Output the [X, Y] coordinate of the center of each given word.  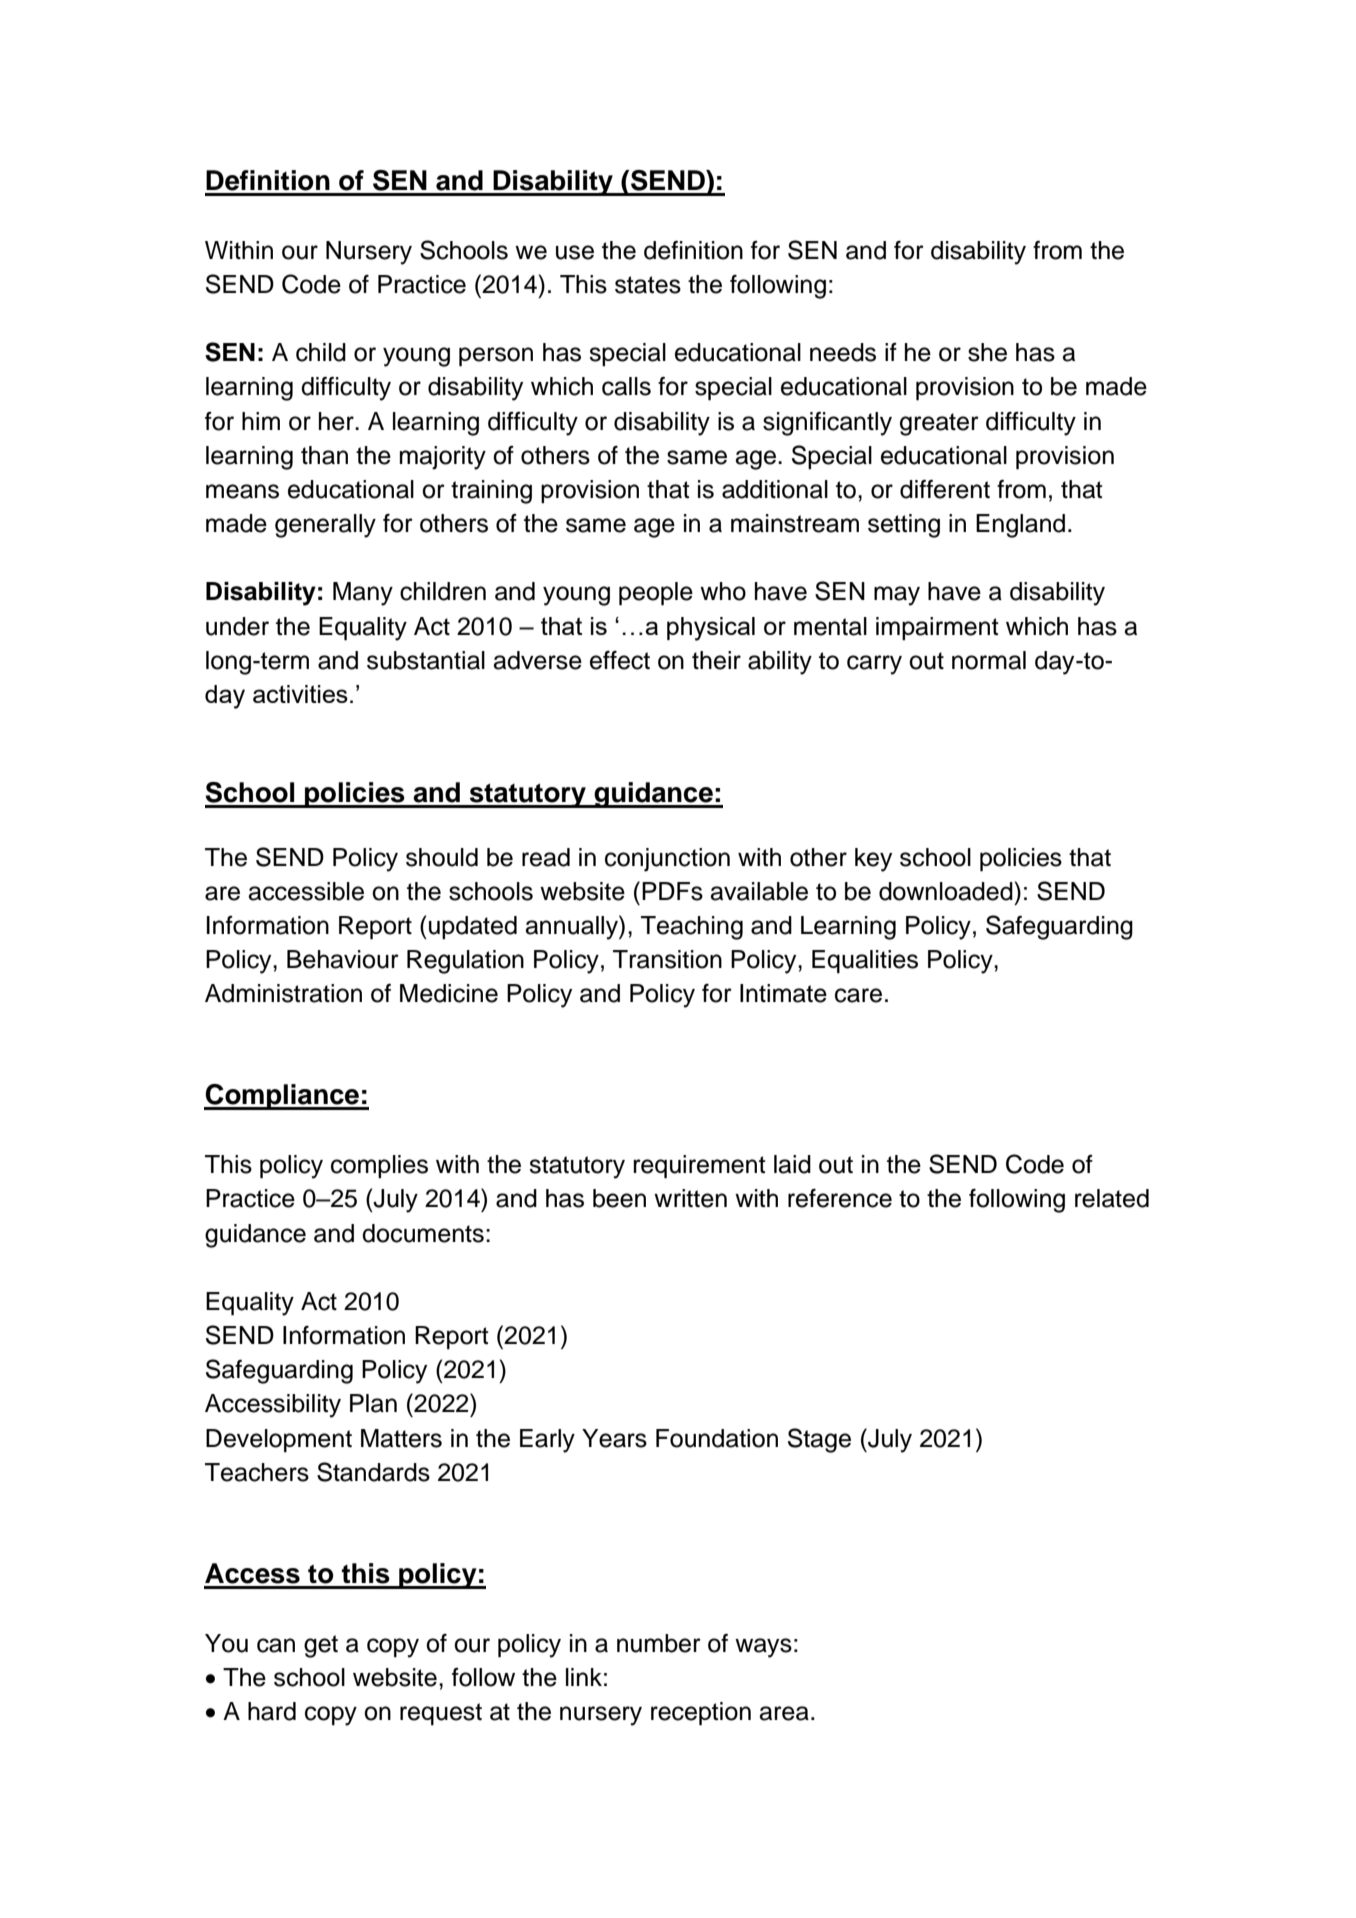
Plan [373, 1403]
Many [363, 594]
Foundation [717, 1438]
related [1112, 1198]
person [496, 357]
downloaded [946, 891]
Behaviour [343, 959]
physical [711, 629]
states [648, 285]
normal [989, 660]
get [321, 1646]
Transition [667, 959]
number [659, 1643]
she [987, 352]
